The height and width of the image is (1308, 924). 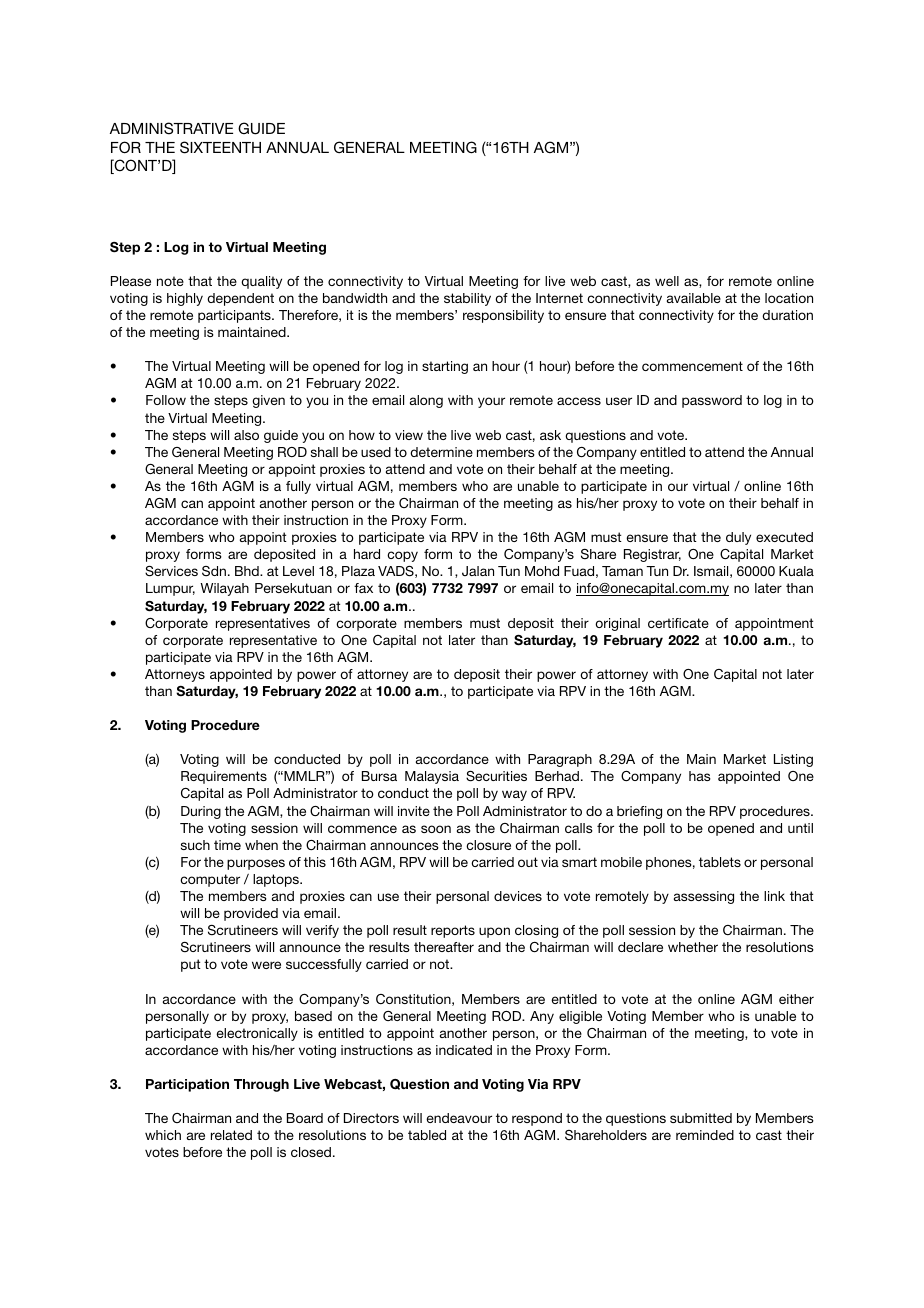 I want to click on password, so click(x=712, y=401).
